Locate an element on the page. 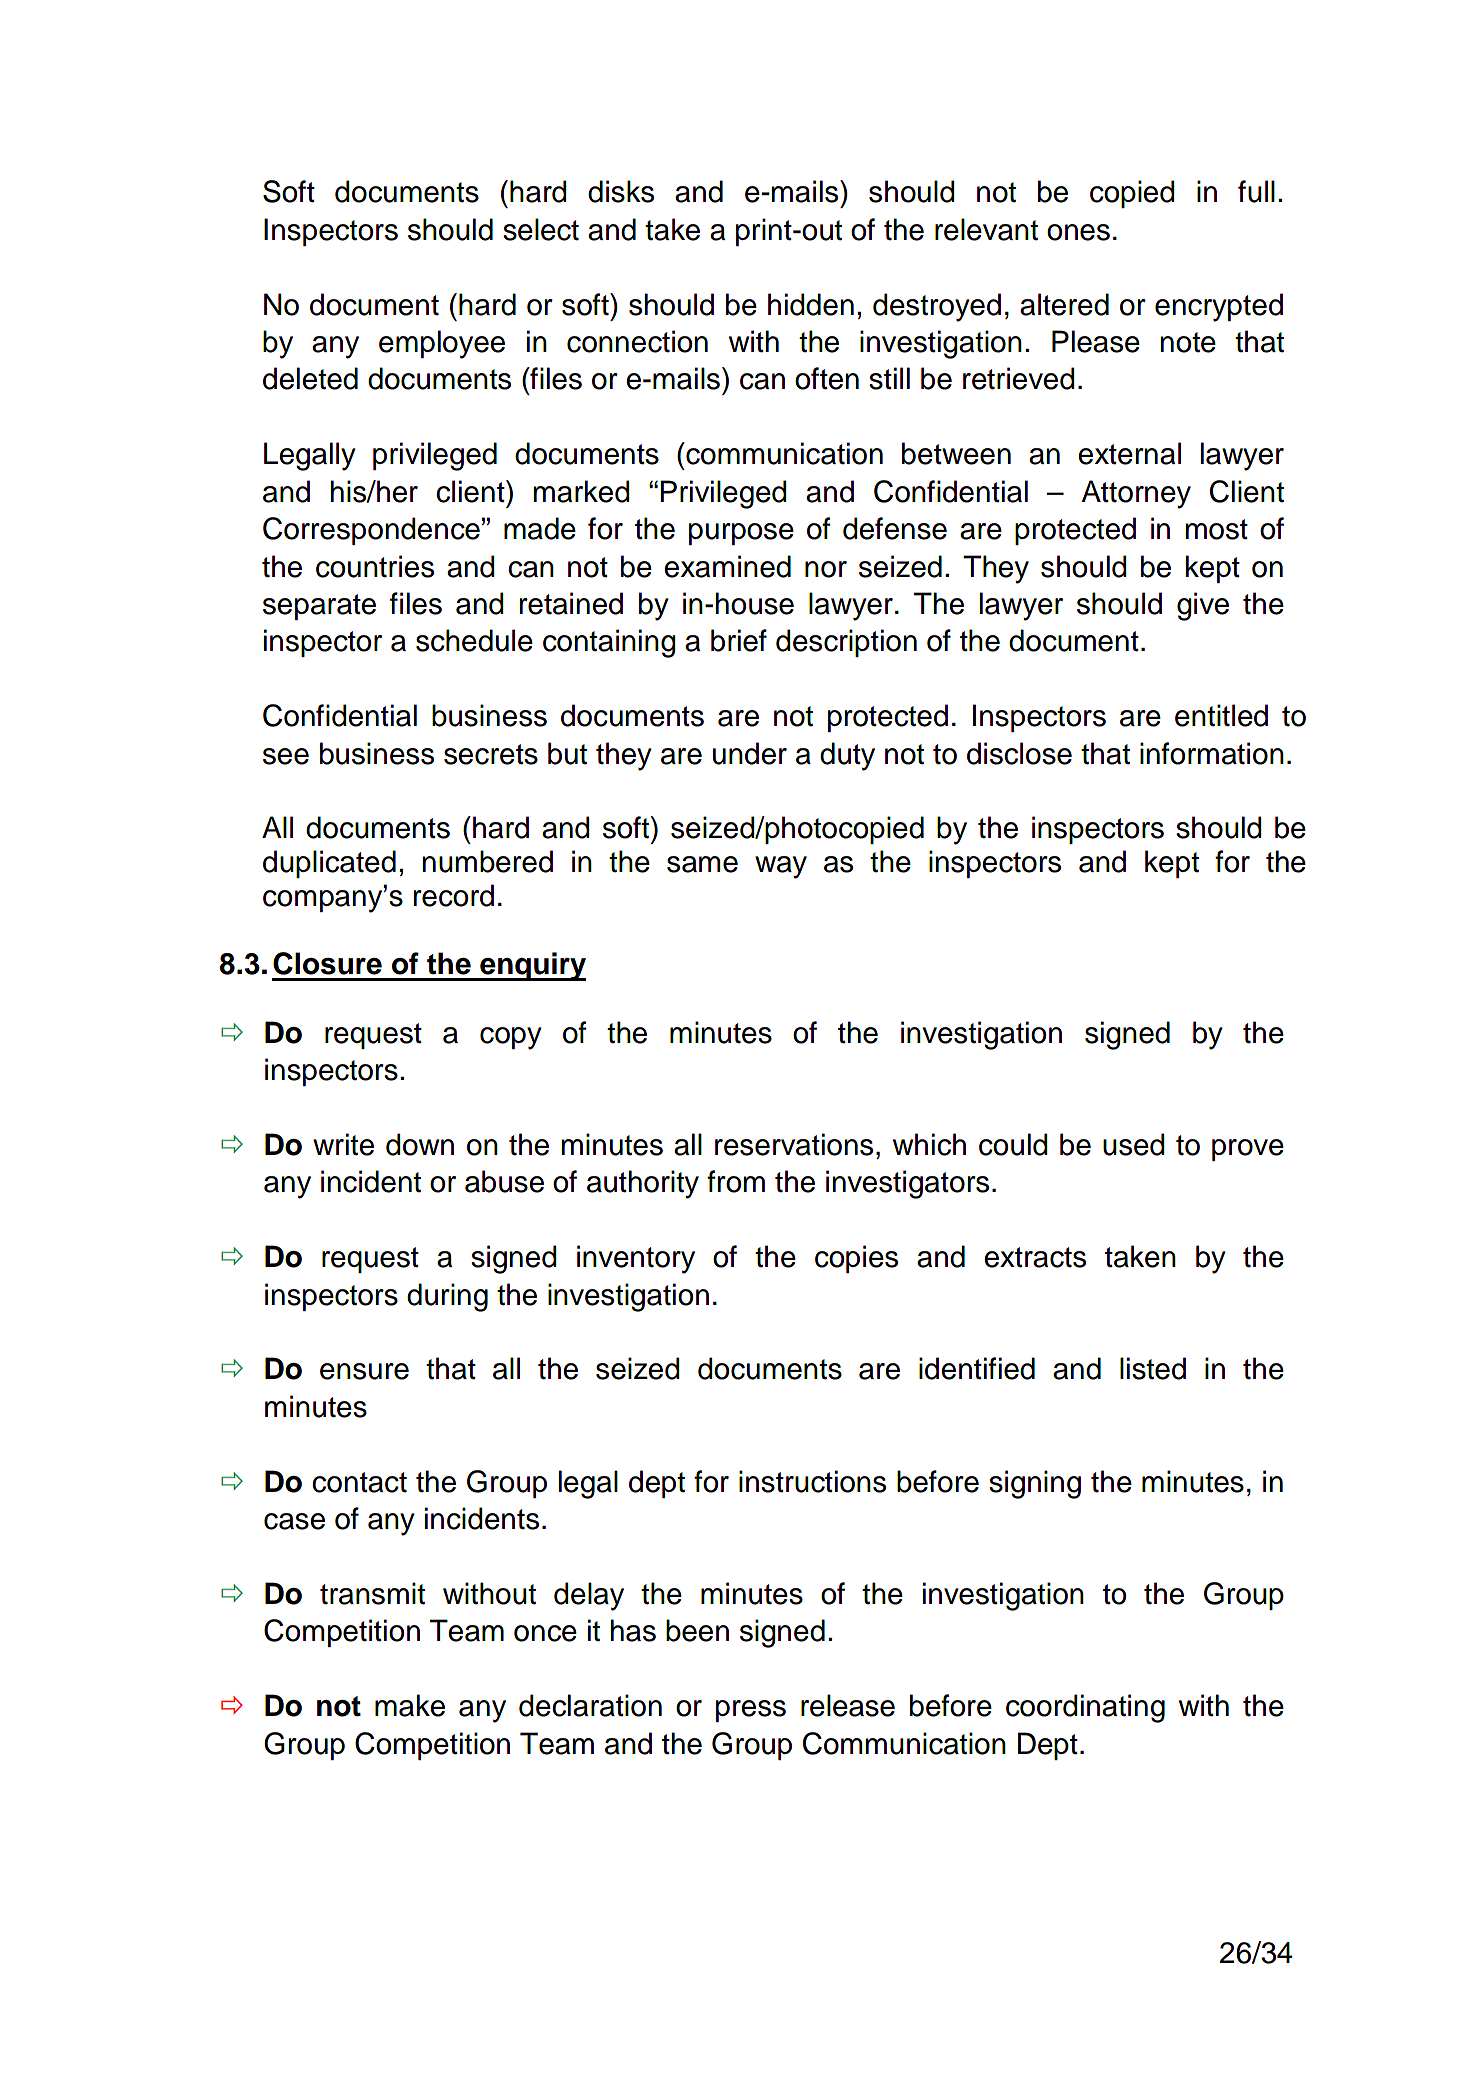 The height and width of the image is (2076, 1467). entitled is located at coordinates (1221, 715).
